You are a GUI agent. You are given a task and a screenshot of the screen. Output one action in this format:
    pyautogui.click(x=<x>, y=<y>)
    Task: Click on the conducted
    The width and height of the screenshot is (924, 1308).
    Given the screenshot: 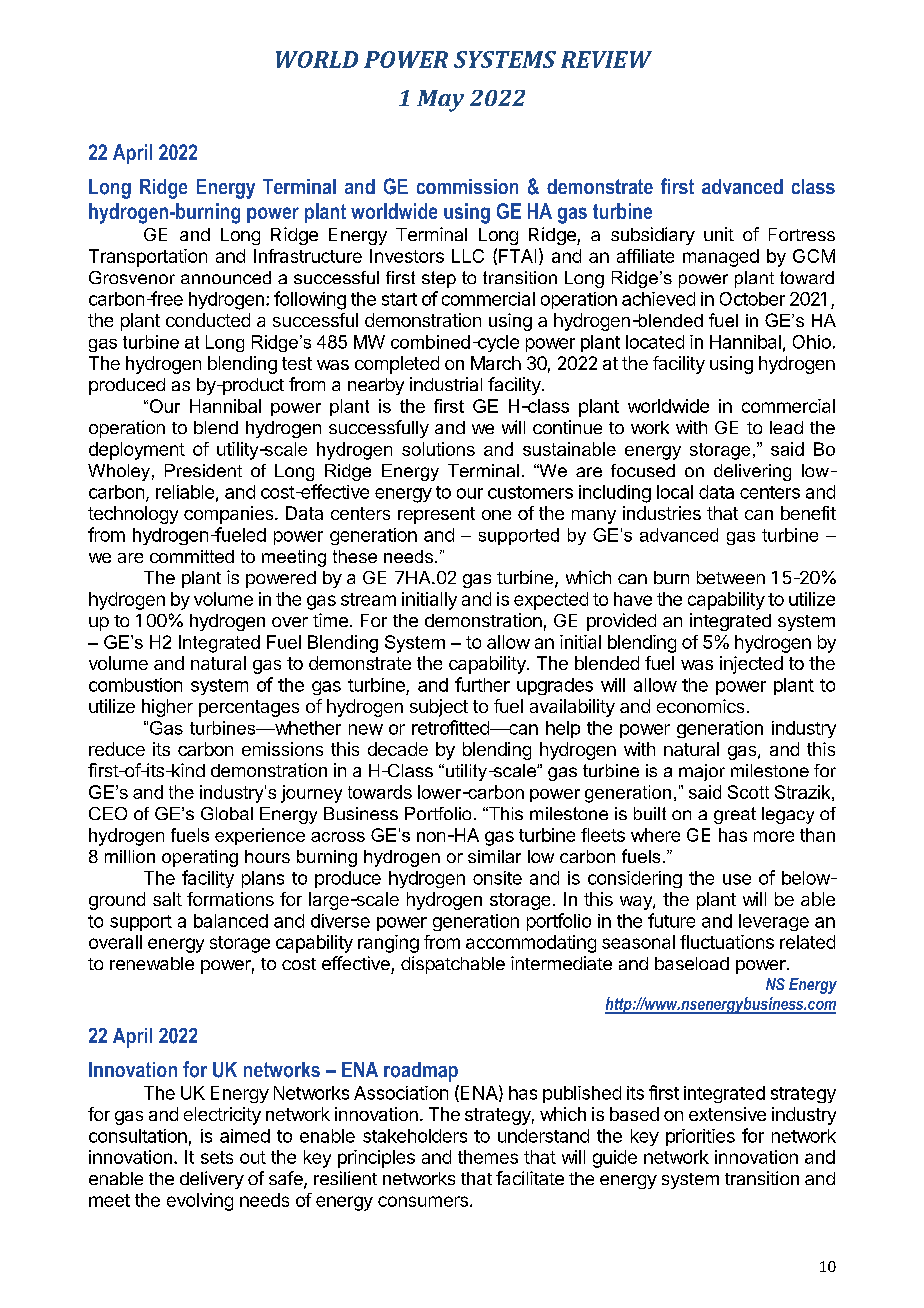 What is the action you would take?
    pyautogui.click(x=208, y=320)
